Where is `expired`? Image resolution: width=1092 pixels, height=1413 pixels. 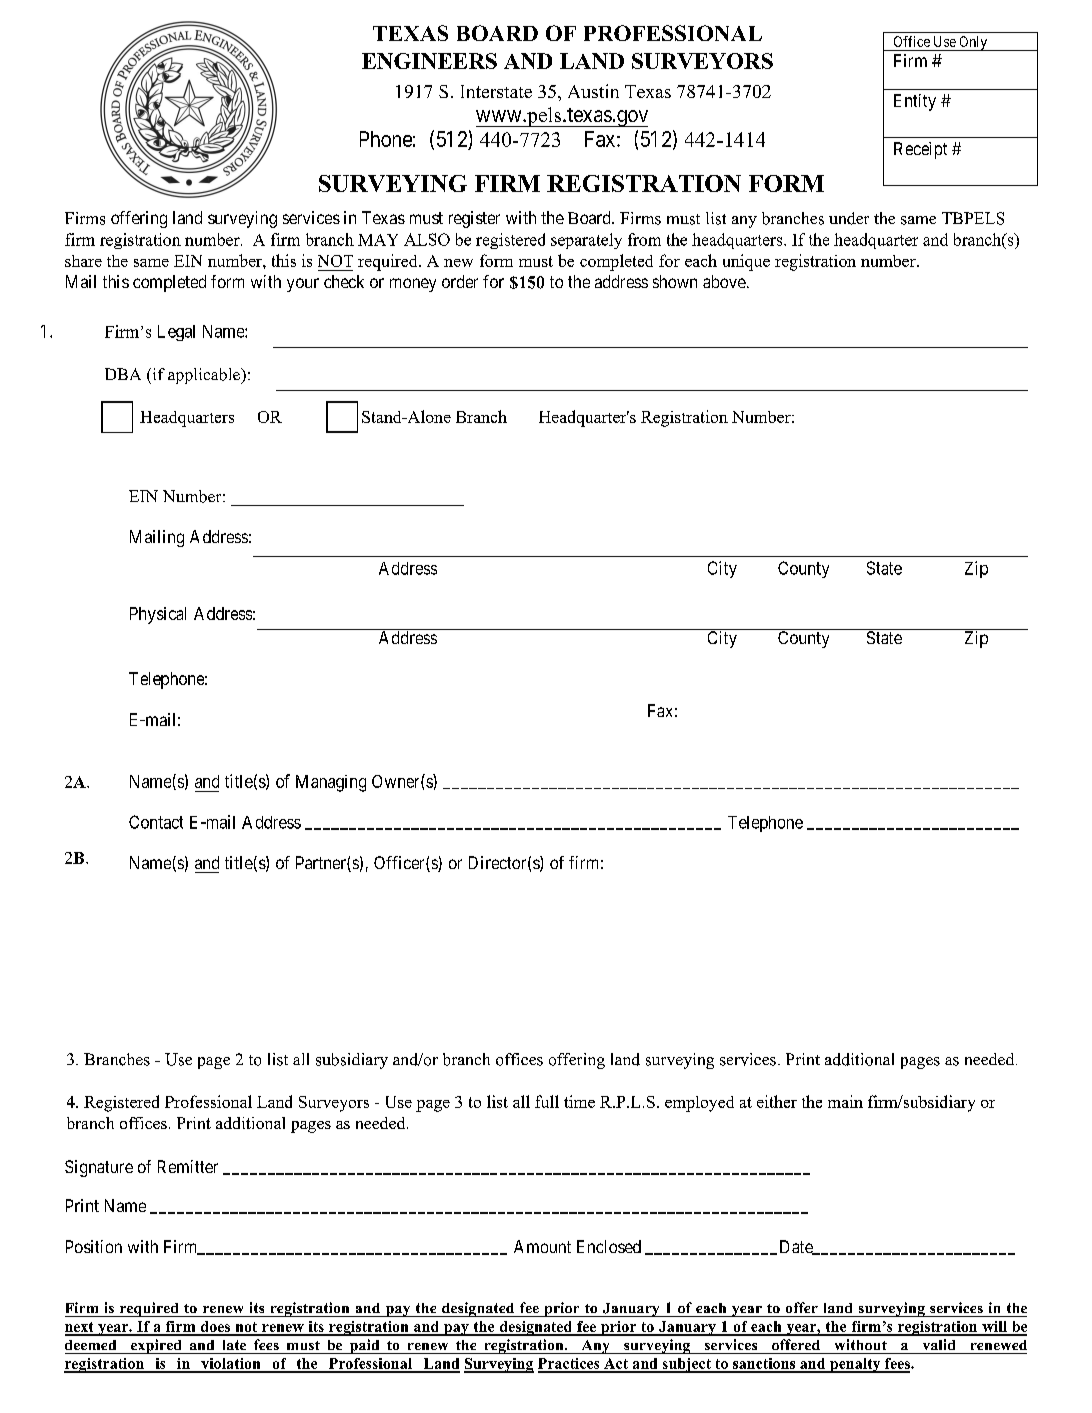 expired is located at coordinates (156, 1346).
